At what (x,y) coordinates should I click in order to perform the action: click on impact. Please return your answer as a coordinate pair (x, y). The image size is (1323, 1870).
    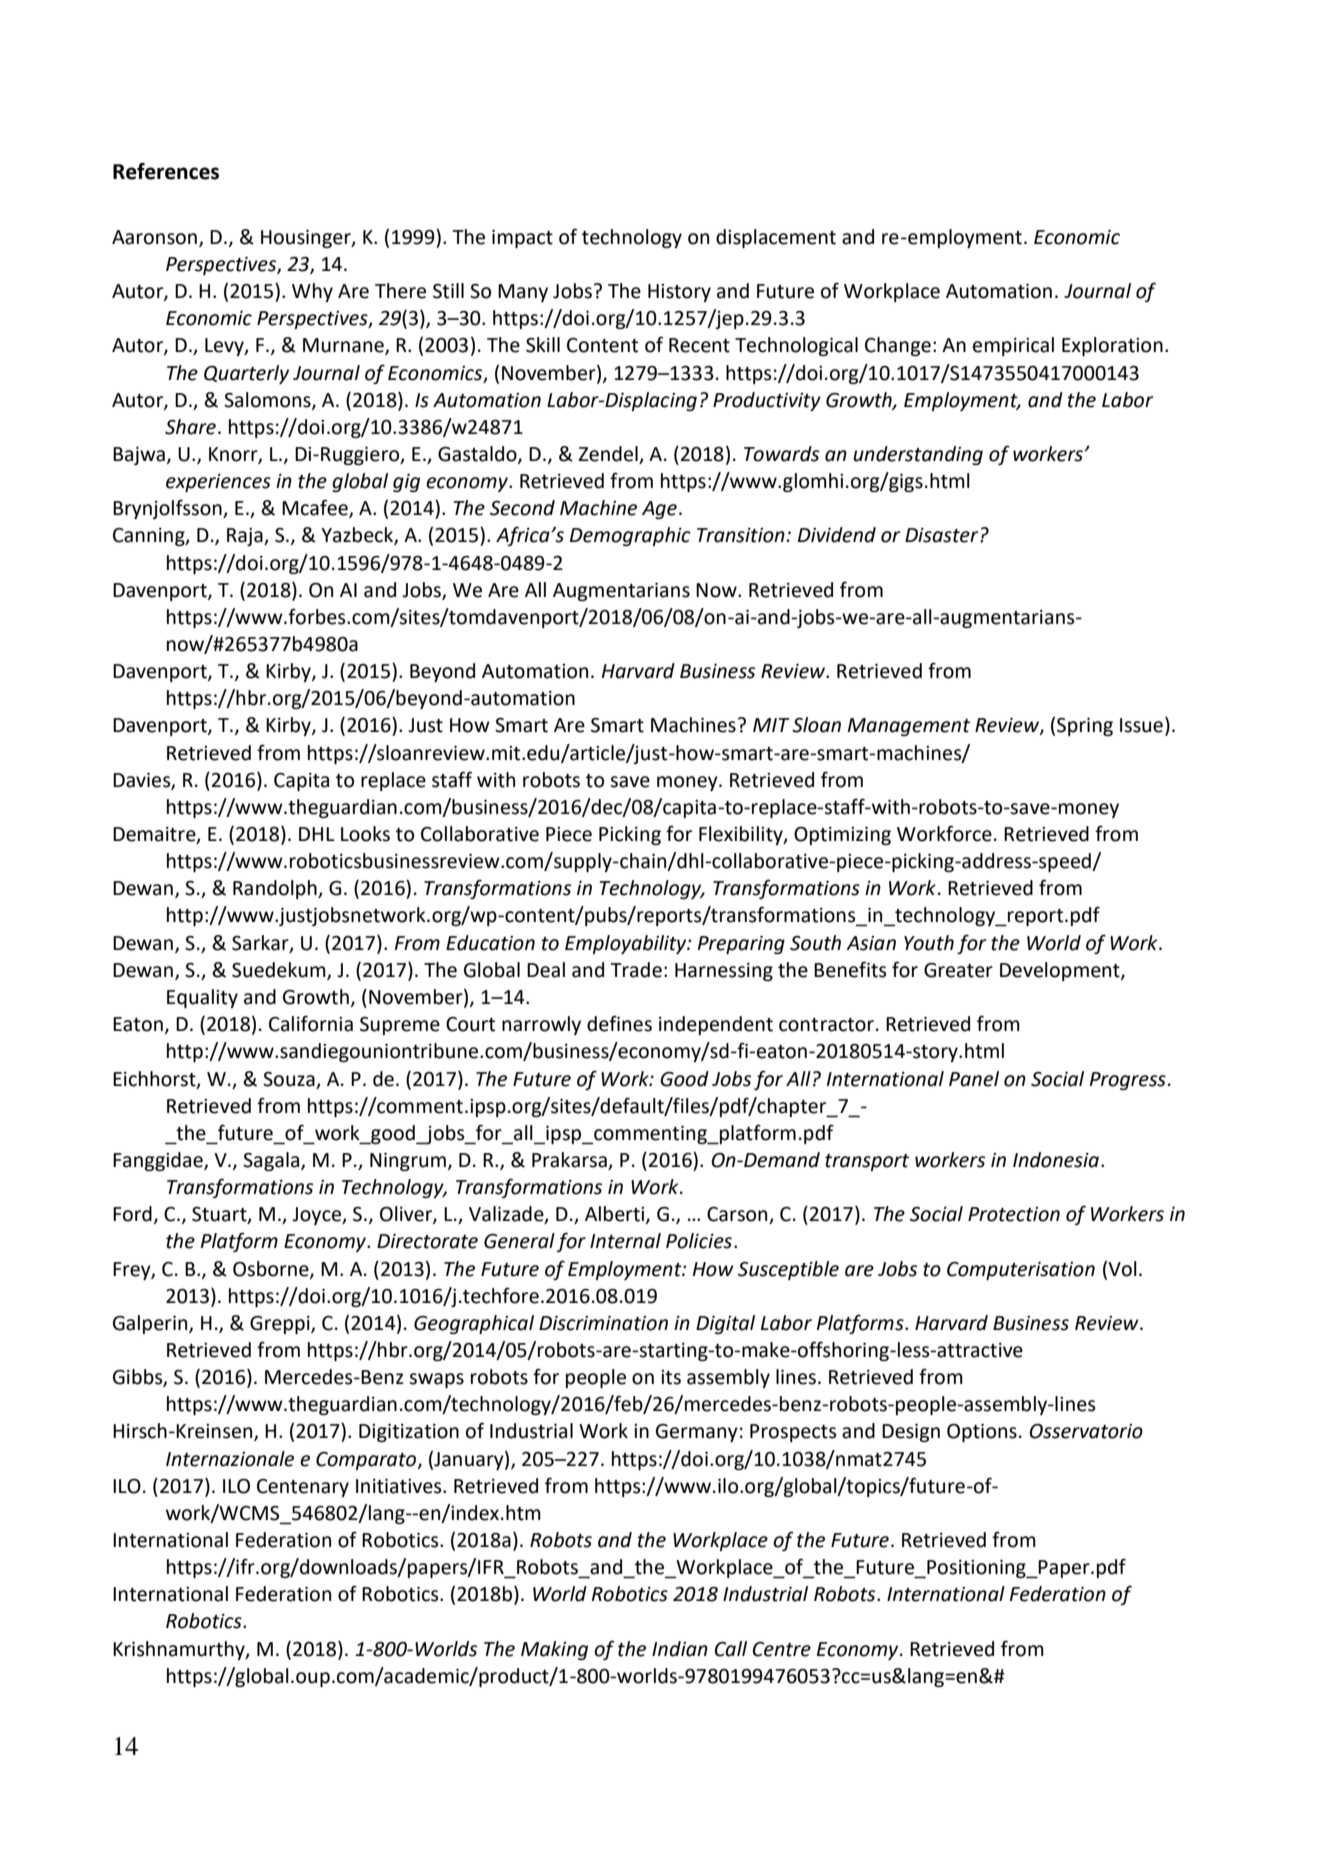
    Looking at the image, I should click on (522, 239).
